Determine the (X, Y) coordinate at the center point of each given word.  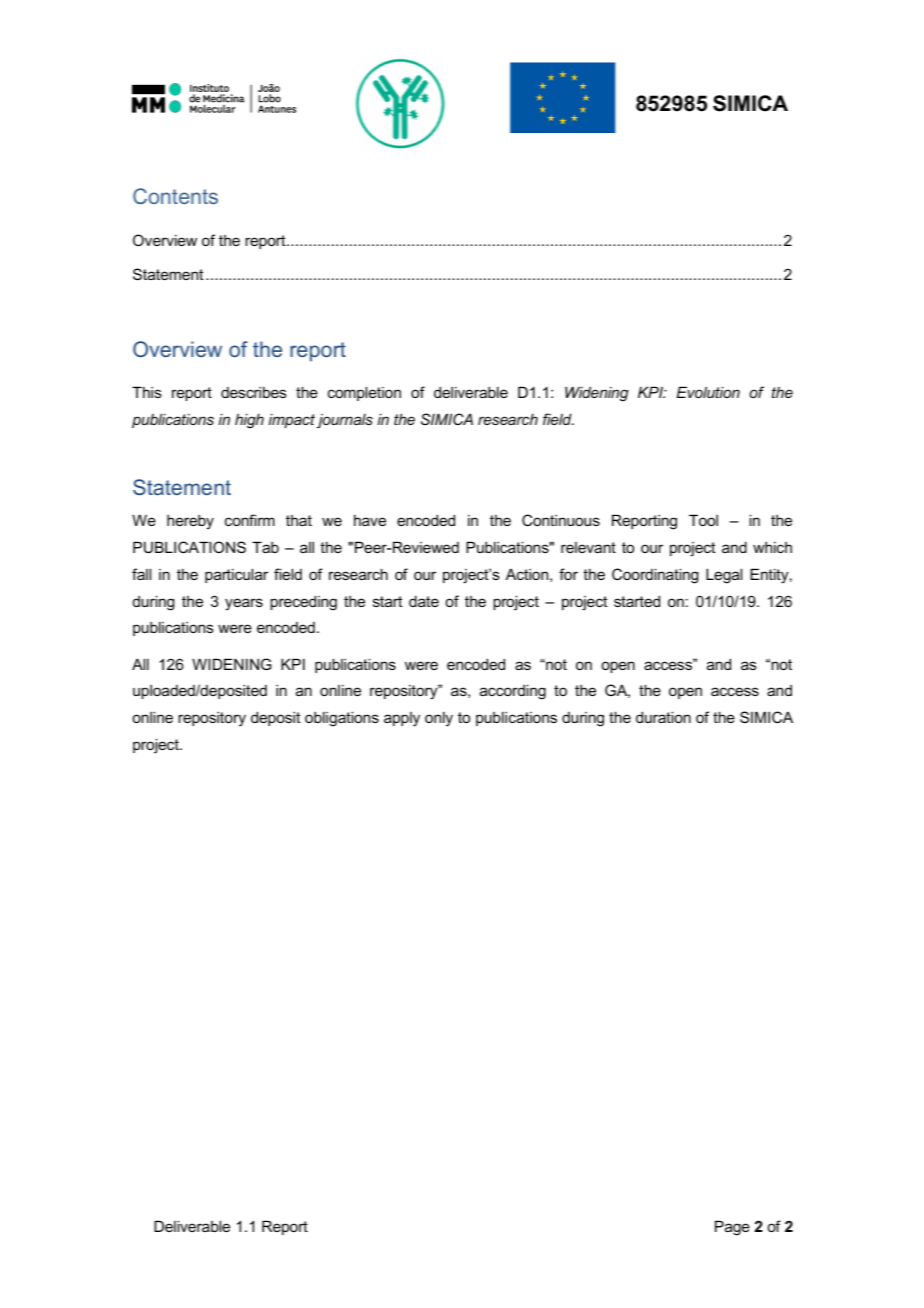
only (439, 719)
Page (732, 1228)
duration (663, 717)
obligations (342, 719)
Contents (175, 196)
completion (364, 393)
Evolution (708, 392)
